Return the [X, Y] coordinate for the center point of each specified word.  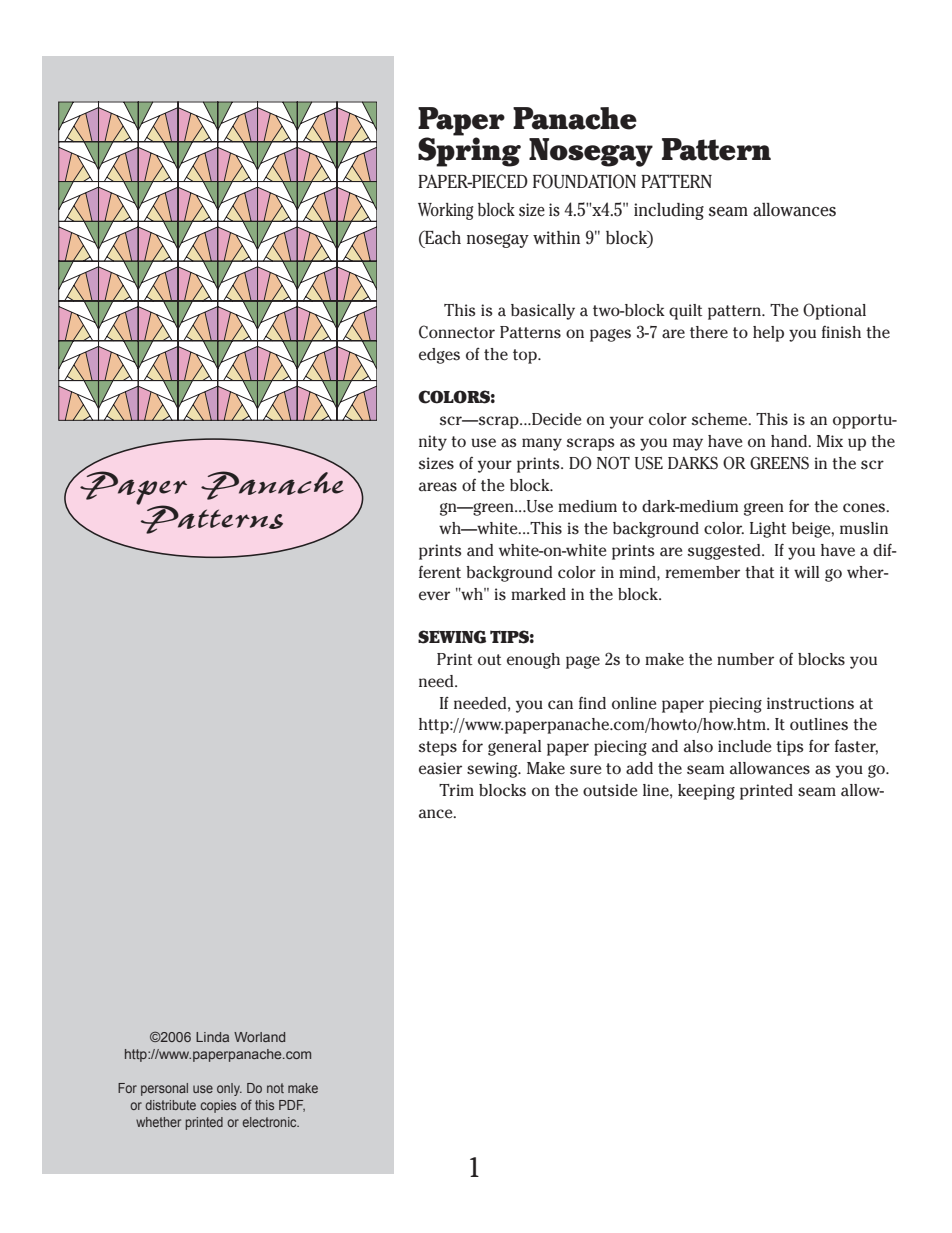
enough [533, 661]
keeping [706, 792]
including [669, 211]
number [745, 659]
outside [610, 790]
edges [439, 356]
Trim [456, 790]
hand [790, 441]
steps [437, 748]
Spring [469, 151]
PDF [292, 1106]
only [229, 1089]
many [542, 444]
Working [445, 211]
